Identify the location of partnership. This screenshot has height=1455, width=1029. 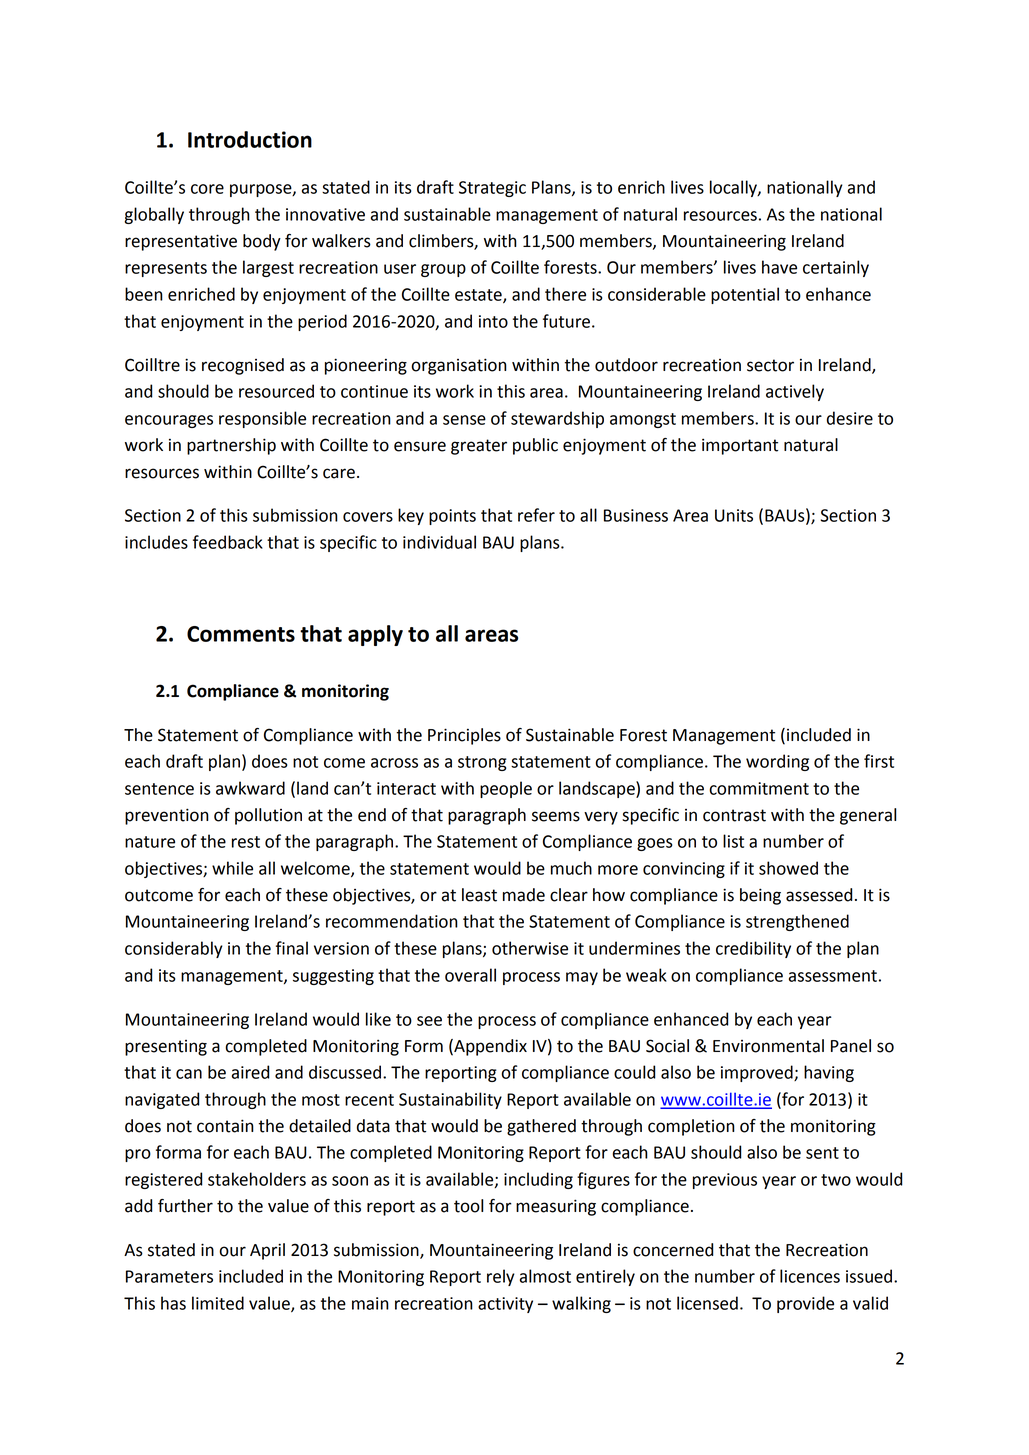
(231, 446).
